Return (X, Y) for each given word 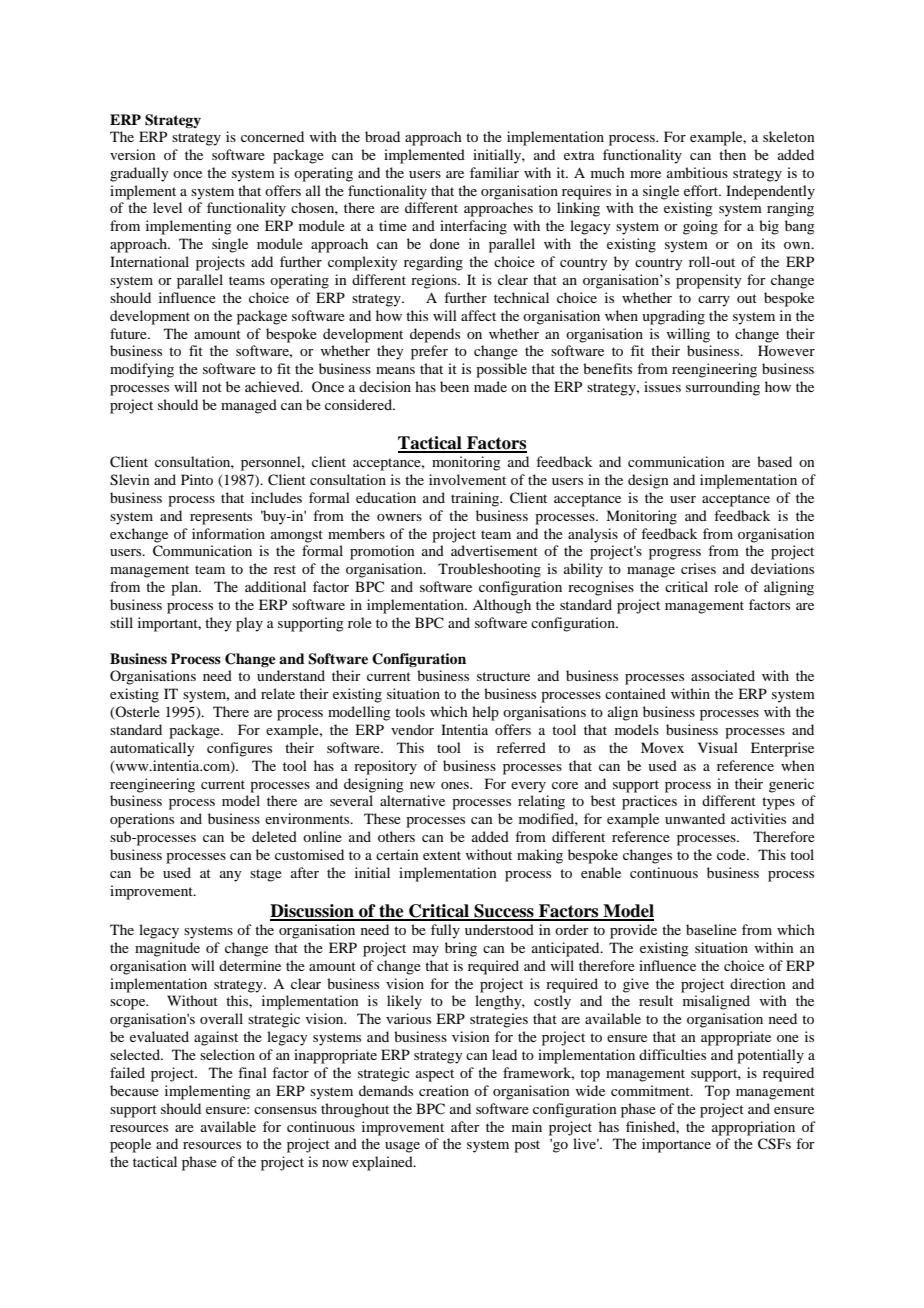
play (249, 624)
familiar (494, 172)
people (130, 1145)
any (230, 876)
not (212, 387)
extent (442, 855)
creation (444, 1090)
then (732, 154)
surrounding (723, 388)
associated (723, 675)
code (732, 854)
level (167, 207)
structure (503, 676)
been (454, 386)
